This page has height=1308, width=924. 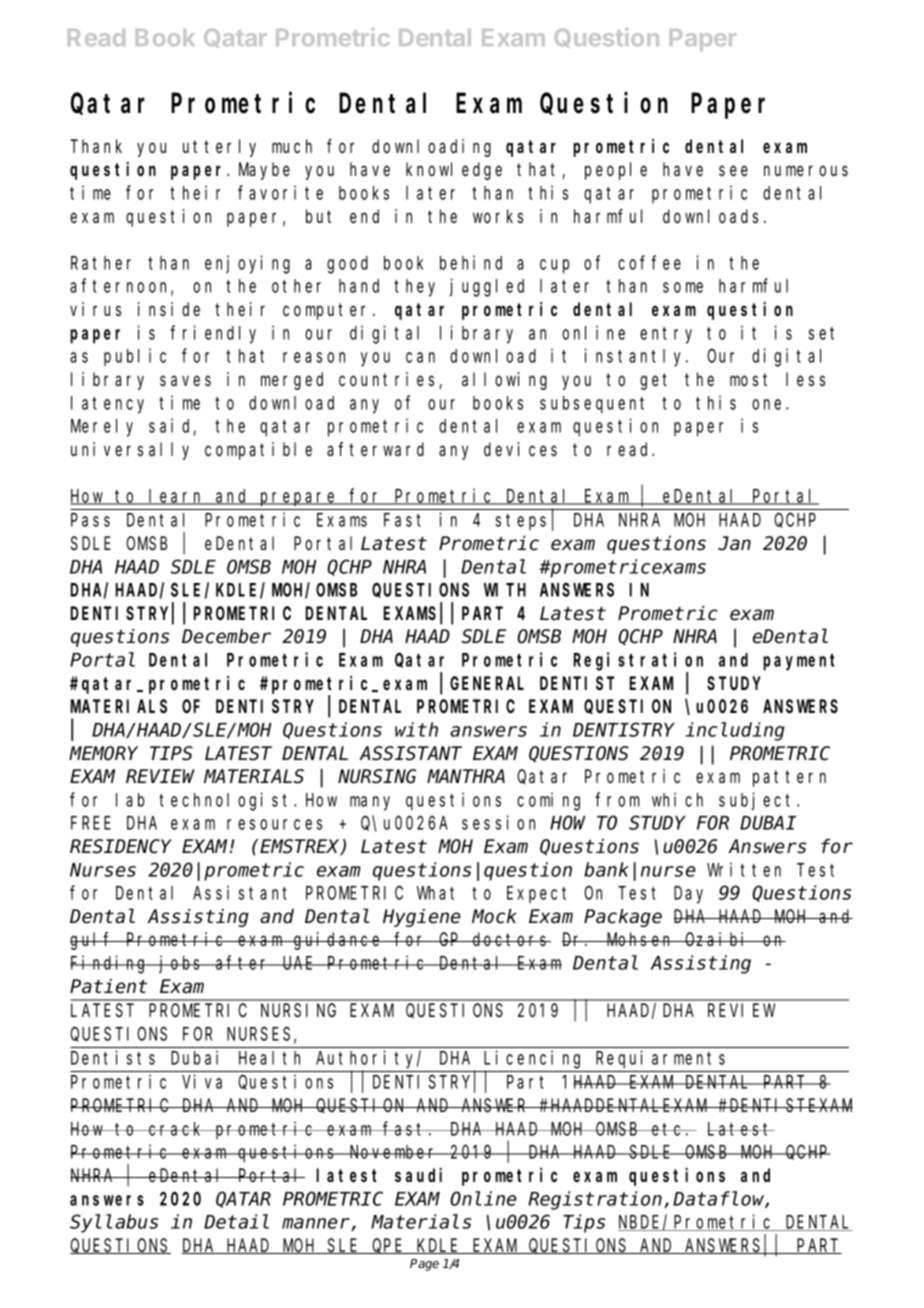 I want to click on MEMORY, so click(x=103, y=754).
